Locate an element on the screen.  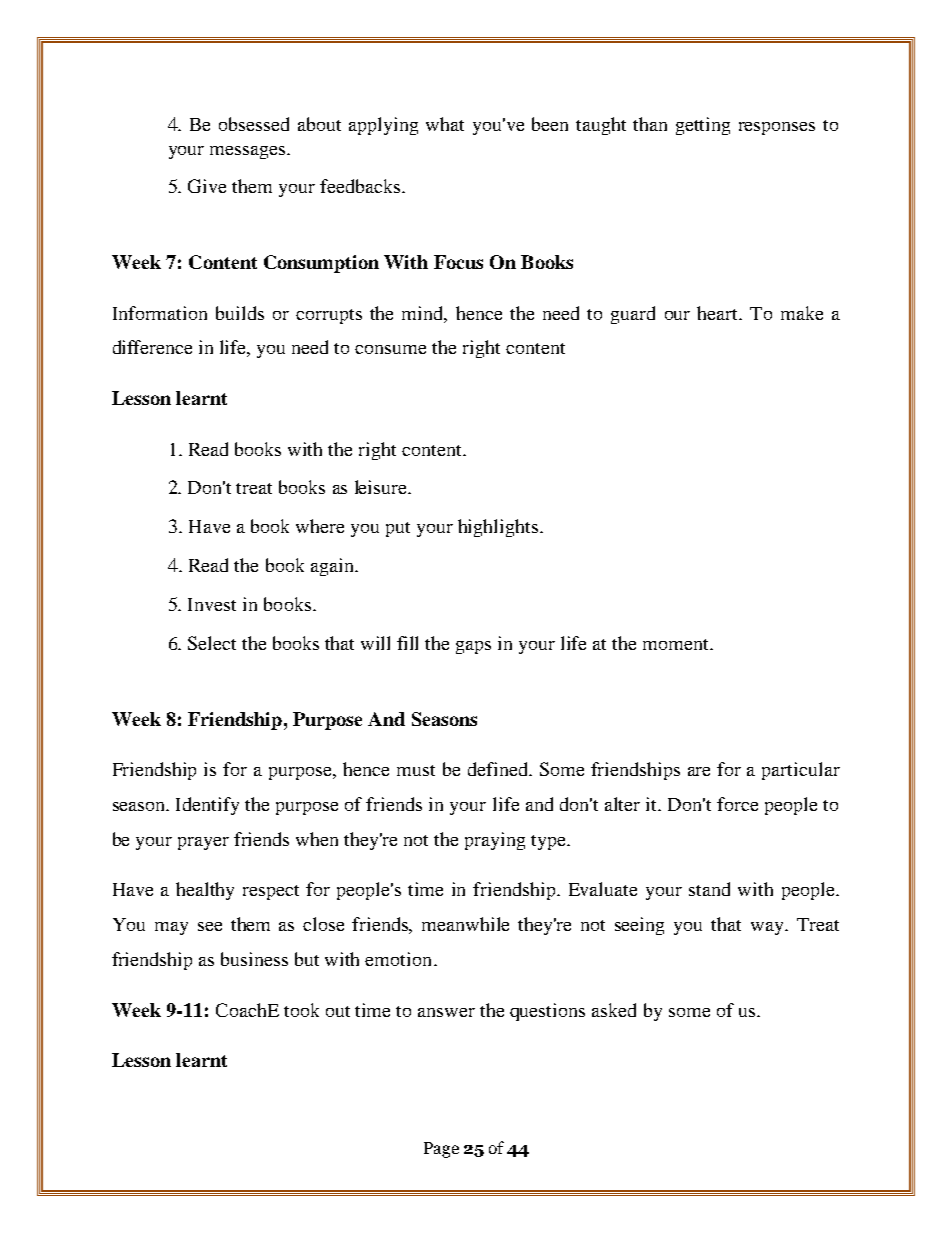
took is located at coordinates (301, 1010).
